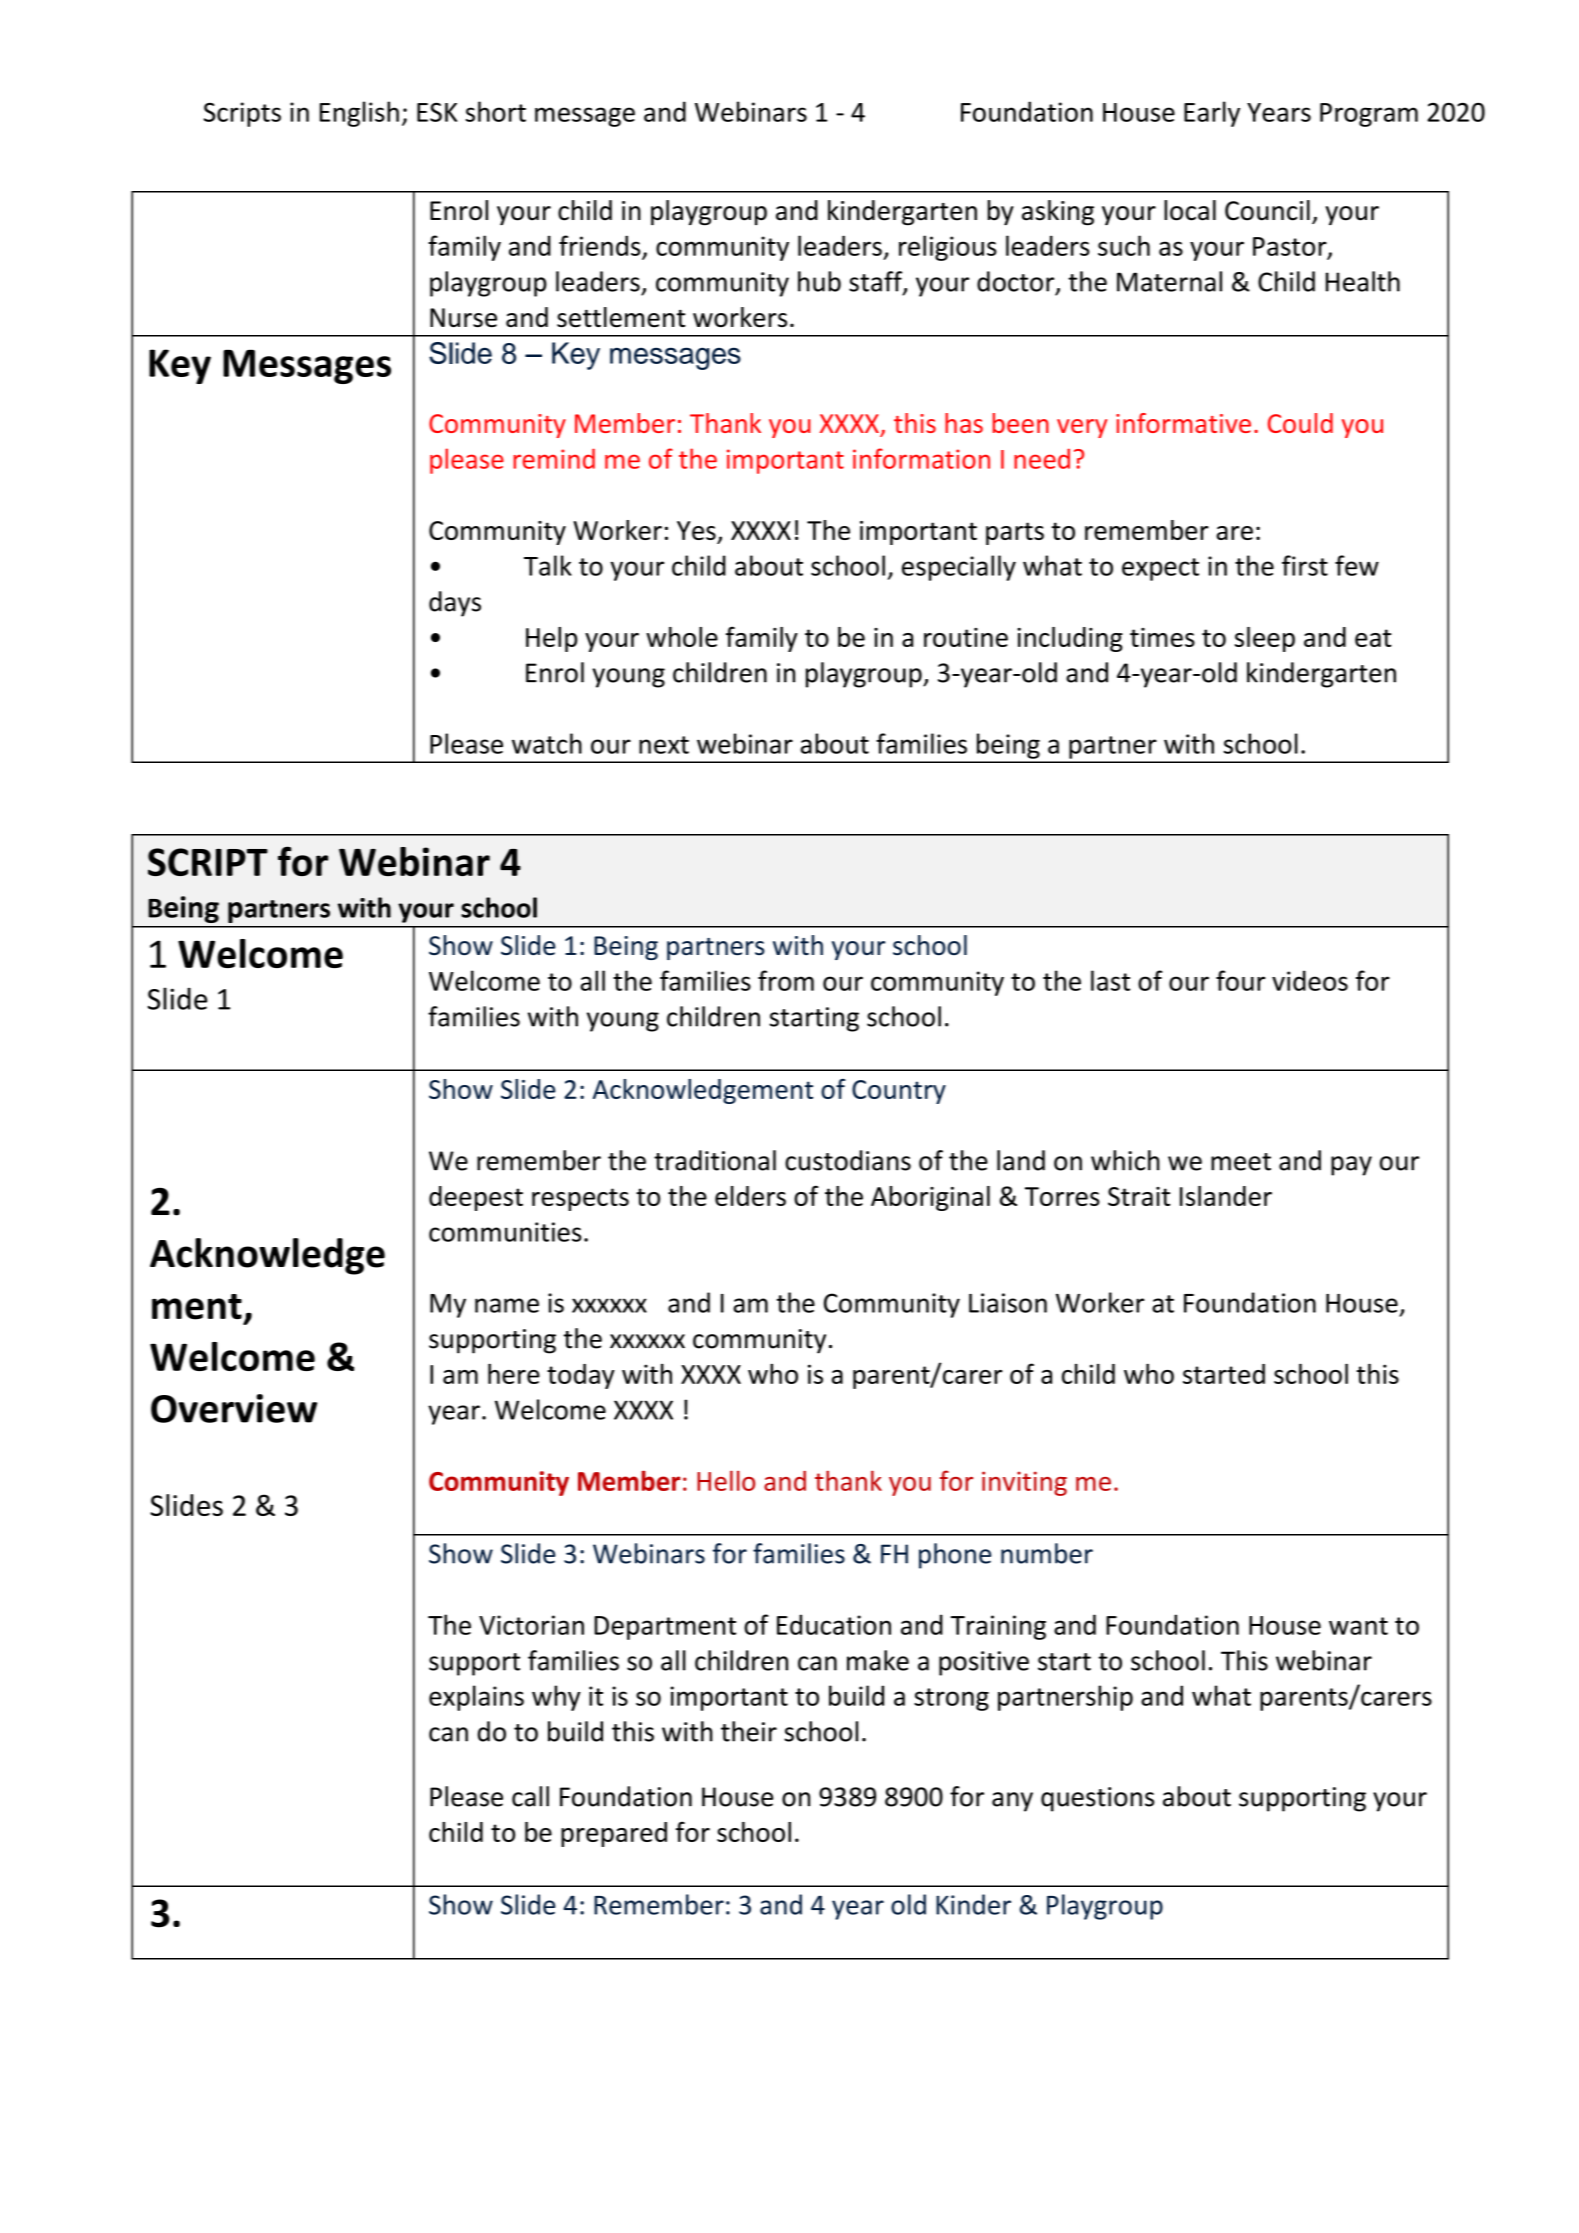 Image resolution: width=1579 pixels, height=2233 pixels. Describe the element at coordinates (476, 1698) in the image. I see `explains` at that location.
